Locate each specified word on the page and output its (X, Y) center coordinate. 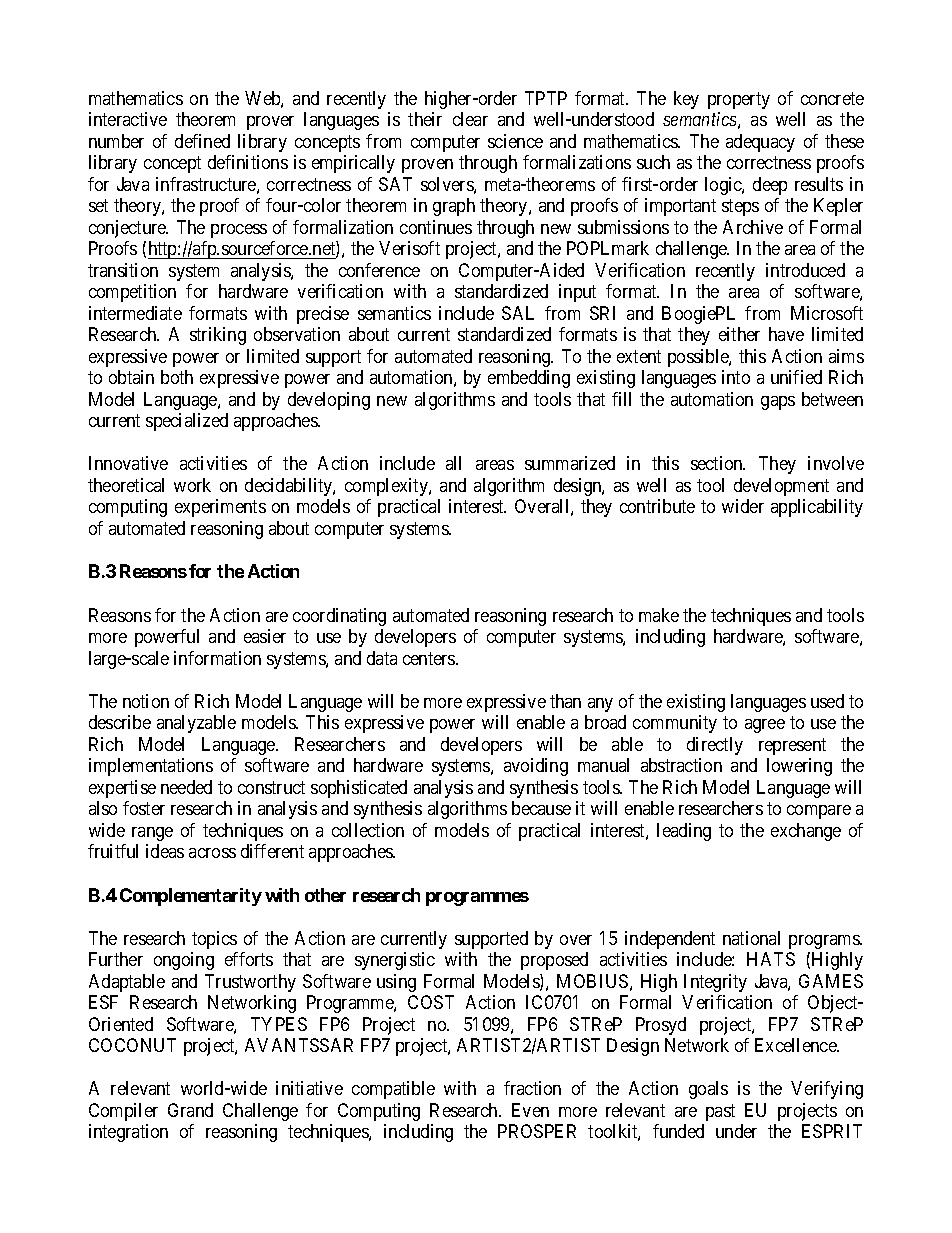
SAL (518, 313)
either (739, 334)
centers (430, 658)
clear (470, 119)
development (781, 487)
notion (146, 701)
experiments (220, 508)
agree (765, 726)
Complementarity (191, 897)
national (751, 938)
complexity (387, 487)
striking (218, 336)
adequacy (760, 143)
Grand (190, 1110)
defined (202, 141)
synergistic (395, 961)
